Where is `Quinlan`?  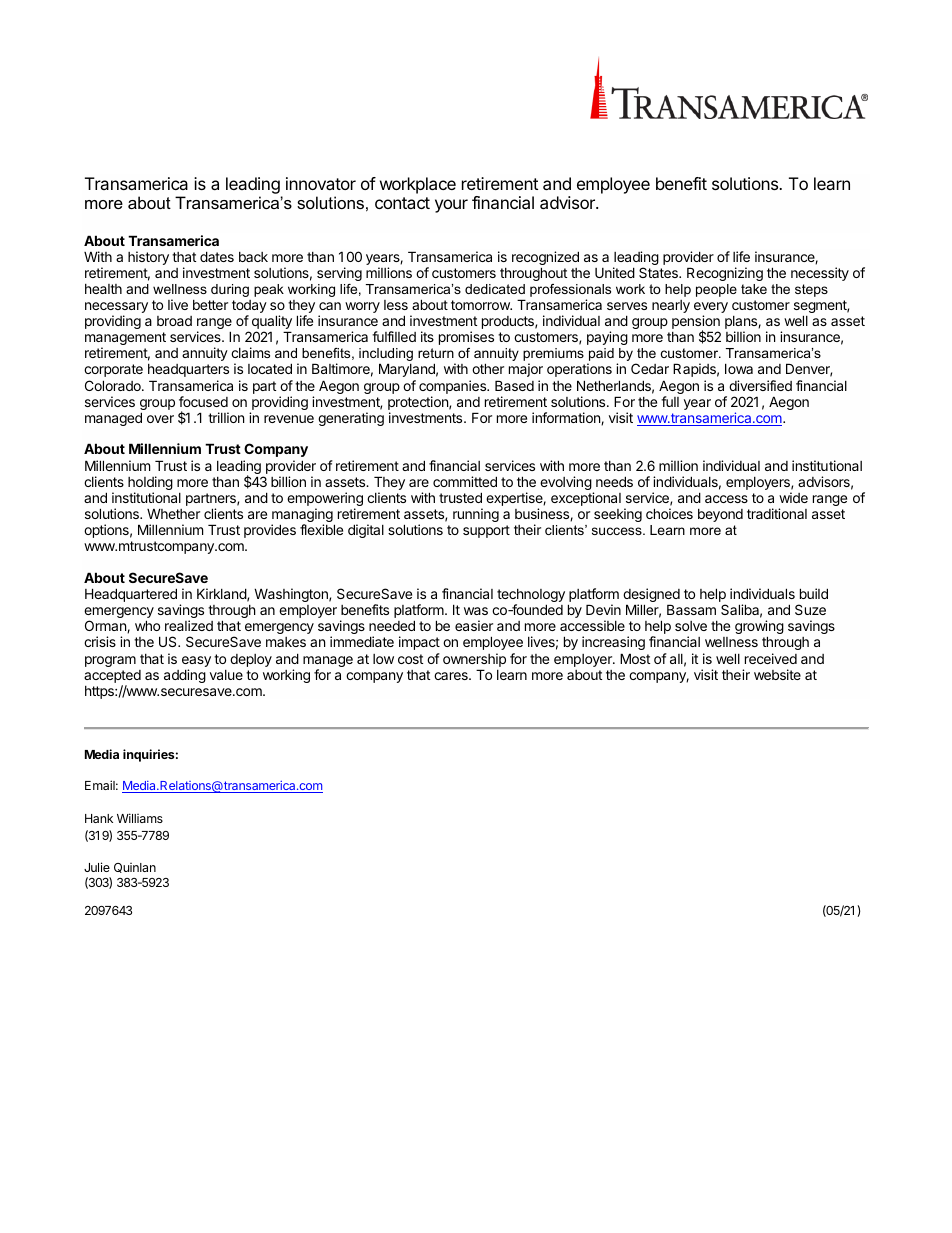 Quinlan is located at coordinates (135, 868).
